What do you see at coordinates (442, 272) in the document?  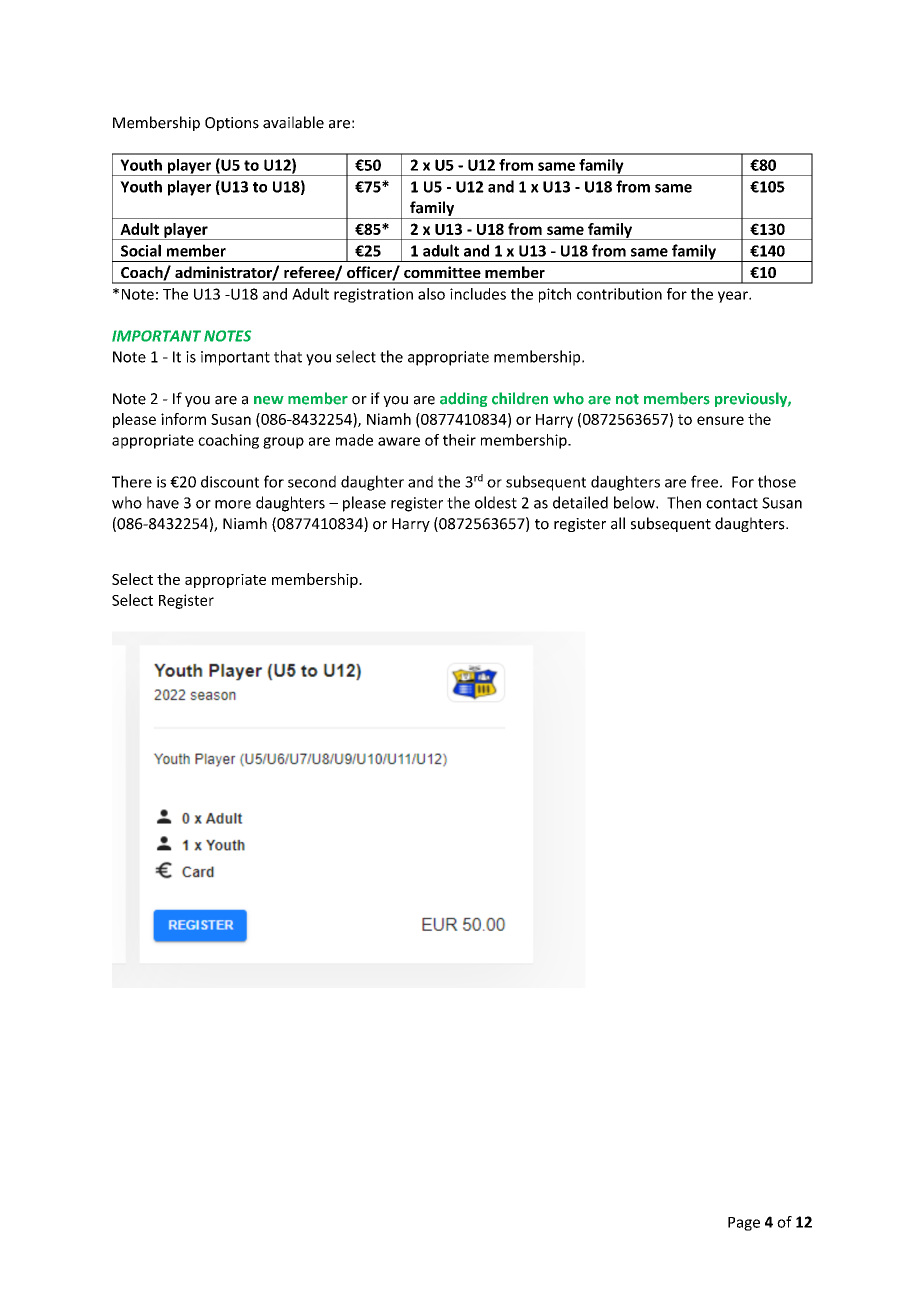 I see `committee` at bounding box center [442, 272].
